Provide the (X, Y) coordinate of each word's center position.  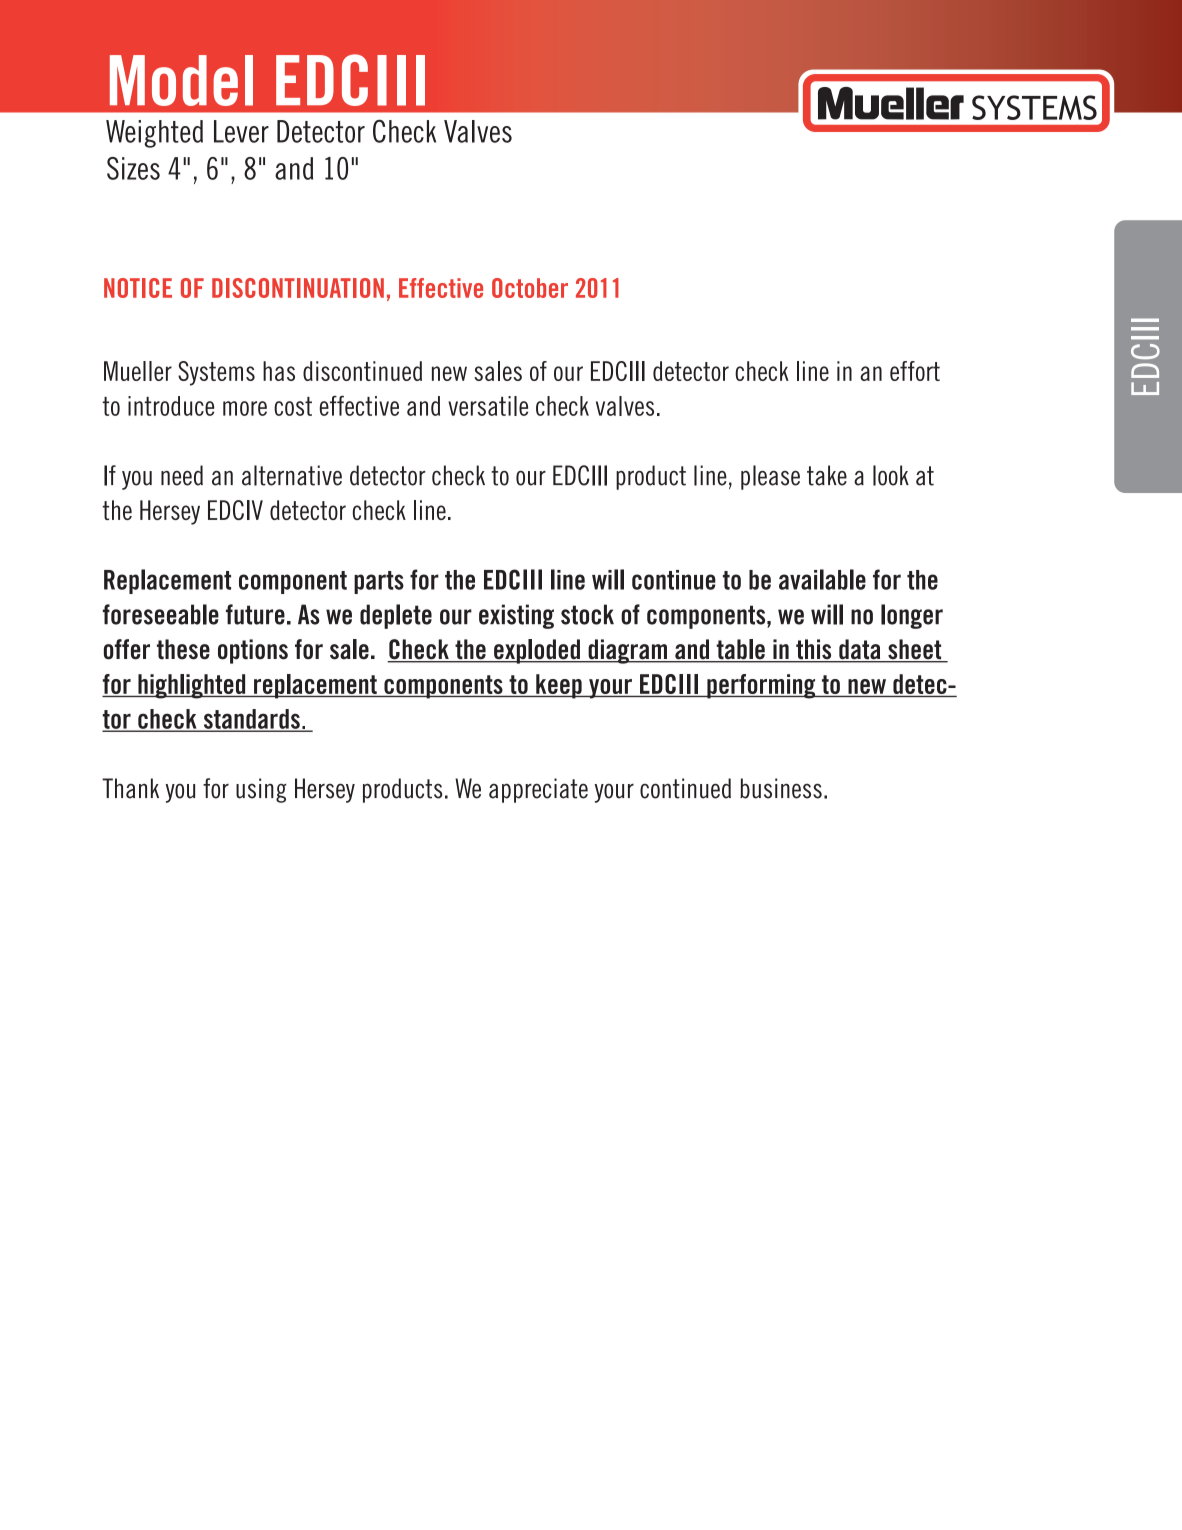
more (245, 408)
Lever (241, 131)
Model (181, 80)
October (530, 288)
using (261, 790)
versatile (488, 406)
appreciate (538, 790)
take (827, 475)
